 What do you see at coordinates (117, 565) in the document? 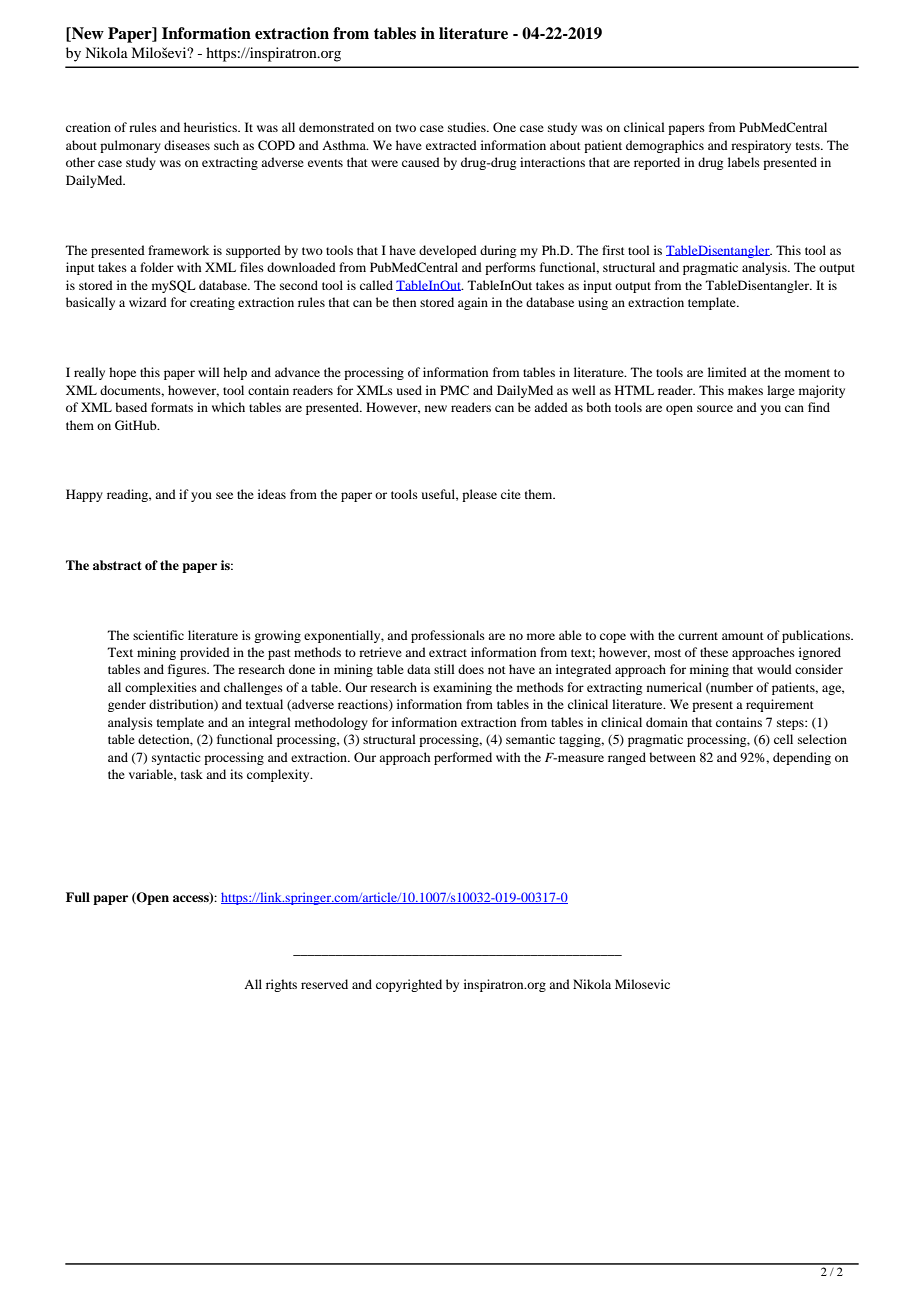
I see `abstract` at bounding box center [117, 565].
